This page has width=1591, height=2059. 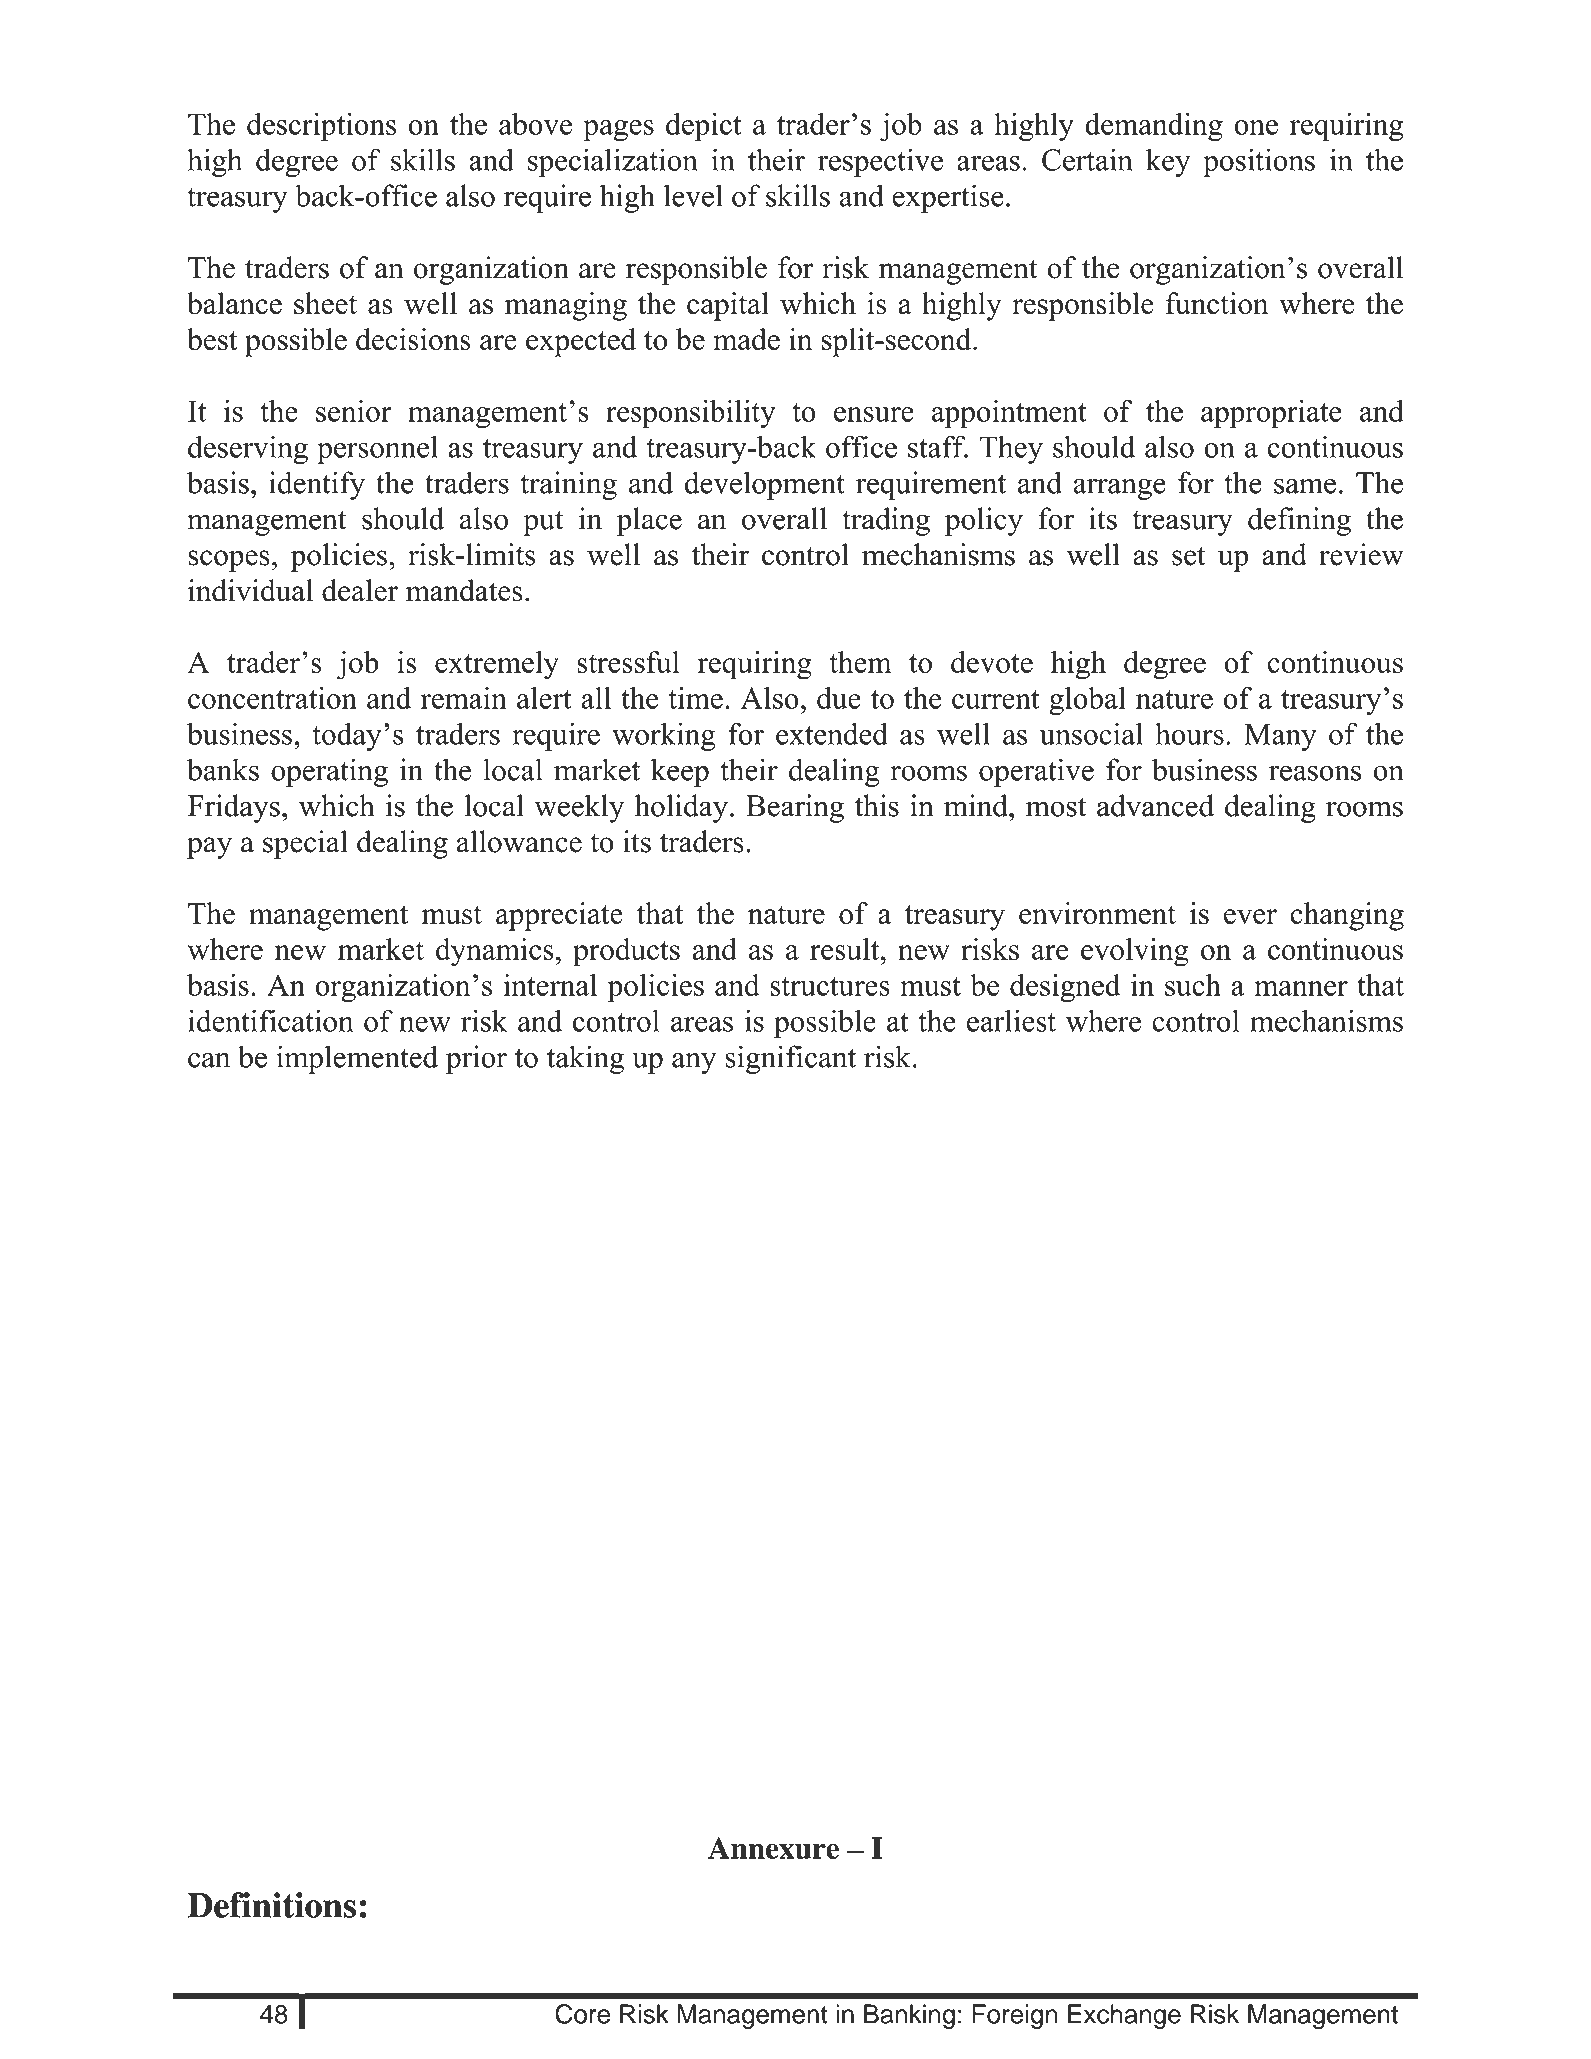 I want to click on descriptions, so click(x=321, y=127).
